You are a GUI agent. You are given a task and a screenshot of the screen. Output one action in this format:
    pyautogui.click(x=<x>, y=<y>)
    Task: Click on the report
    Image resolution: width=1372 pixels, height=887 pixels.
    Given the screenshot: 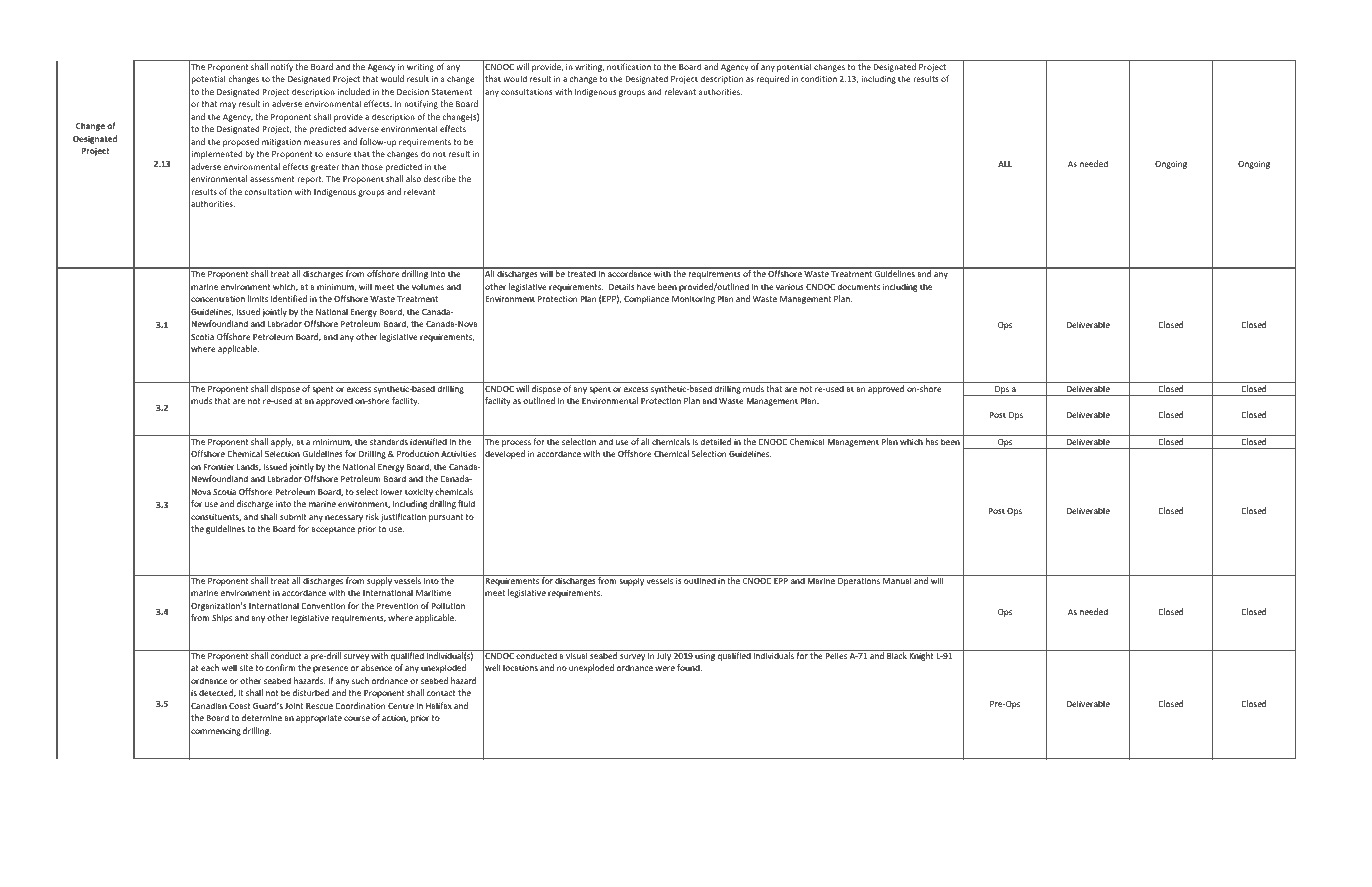 What is the action you would take?
    pyautogui.click(x=310, y=180)
